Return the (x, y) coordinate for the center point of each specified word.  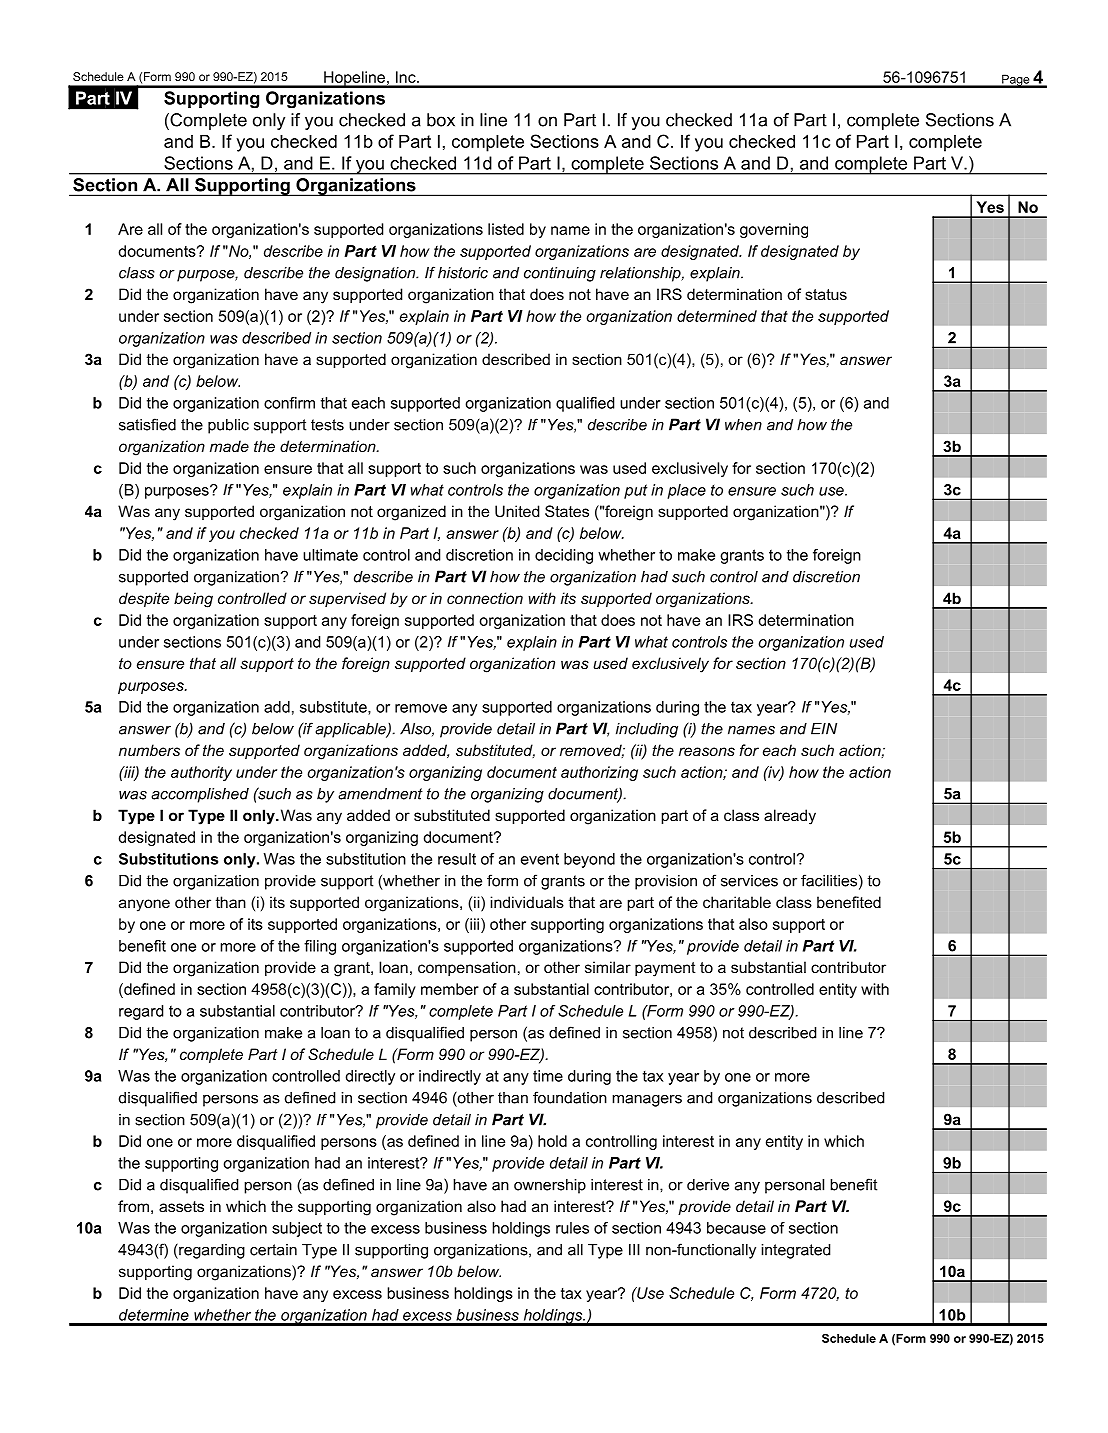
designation (376, 274)
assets (181, 1206)
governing (774, 230)
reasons (707, 751)
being (193, 600)
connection (485, 598)
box (441, 120)
